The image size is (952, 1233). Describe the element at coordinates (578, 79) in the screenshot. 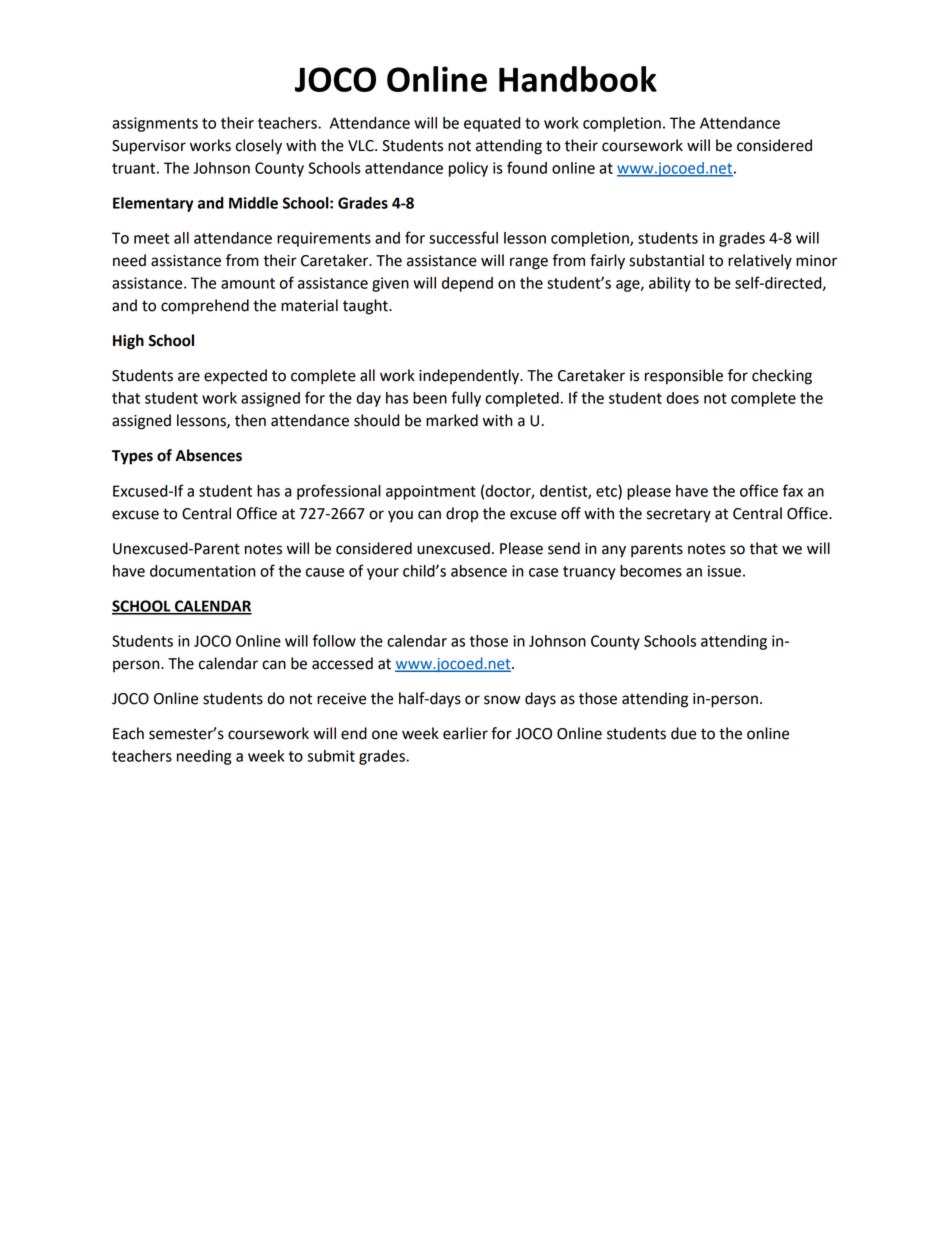

I see `Handbook` at that location.
